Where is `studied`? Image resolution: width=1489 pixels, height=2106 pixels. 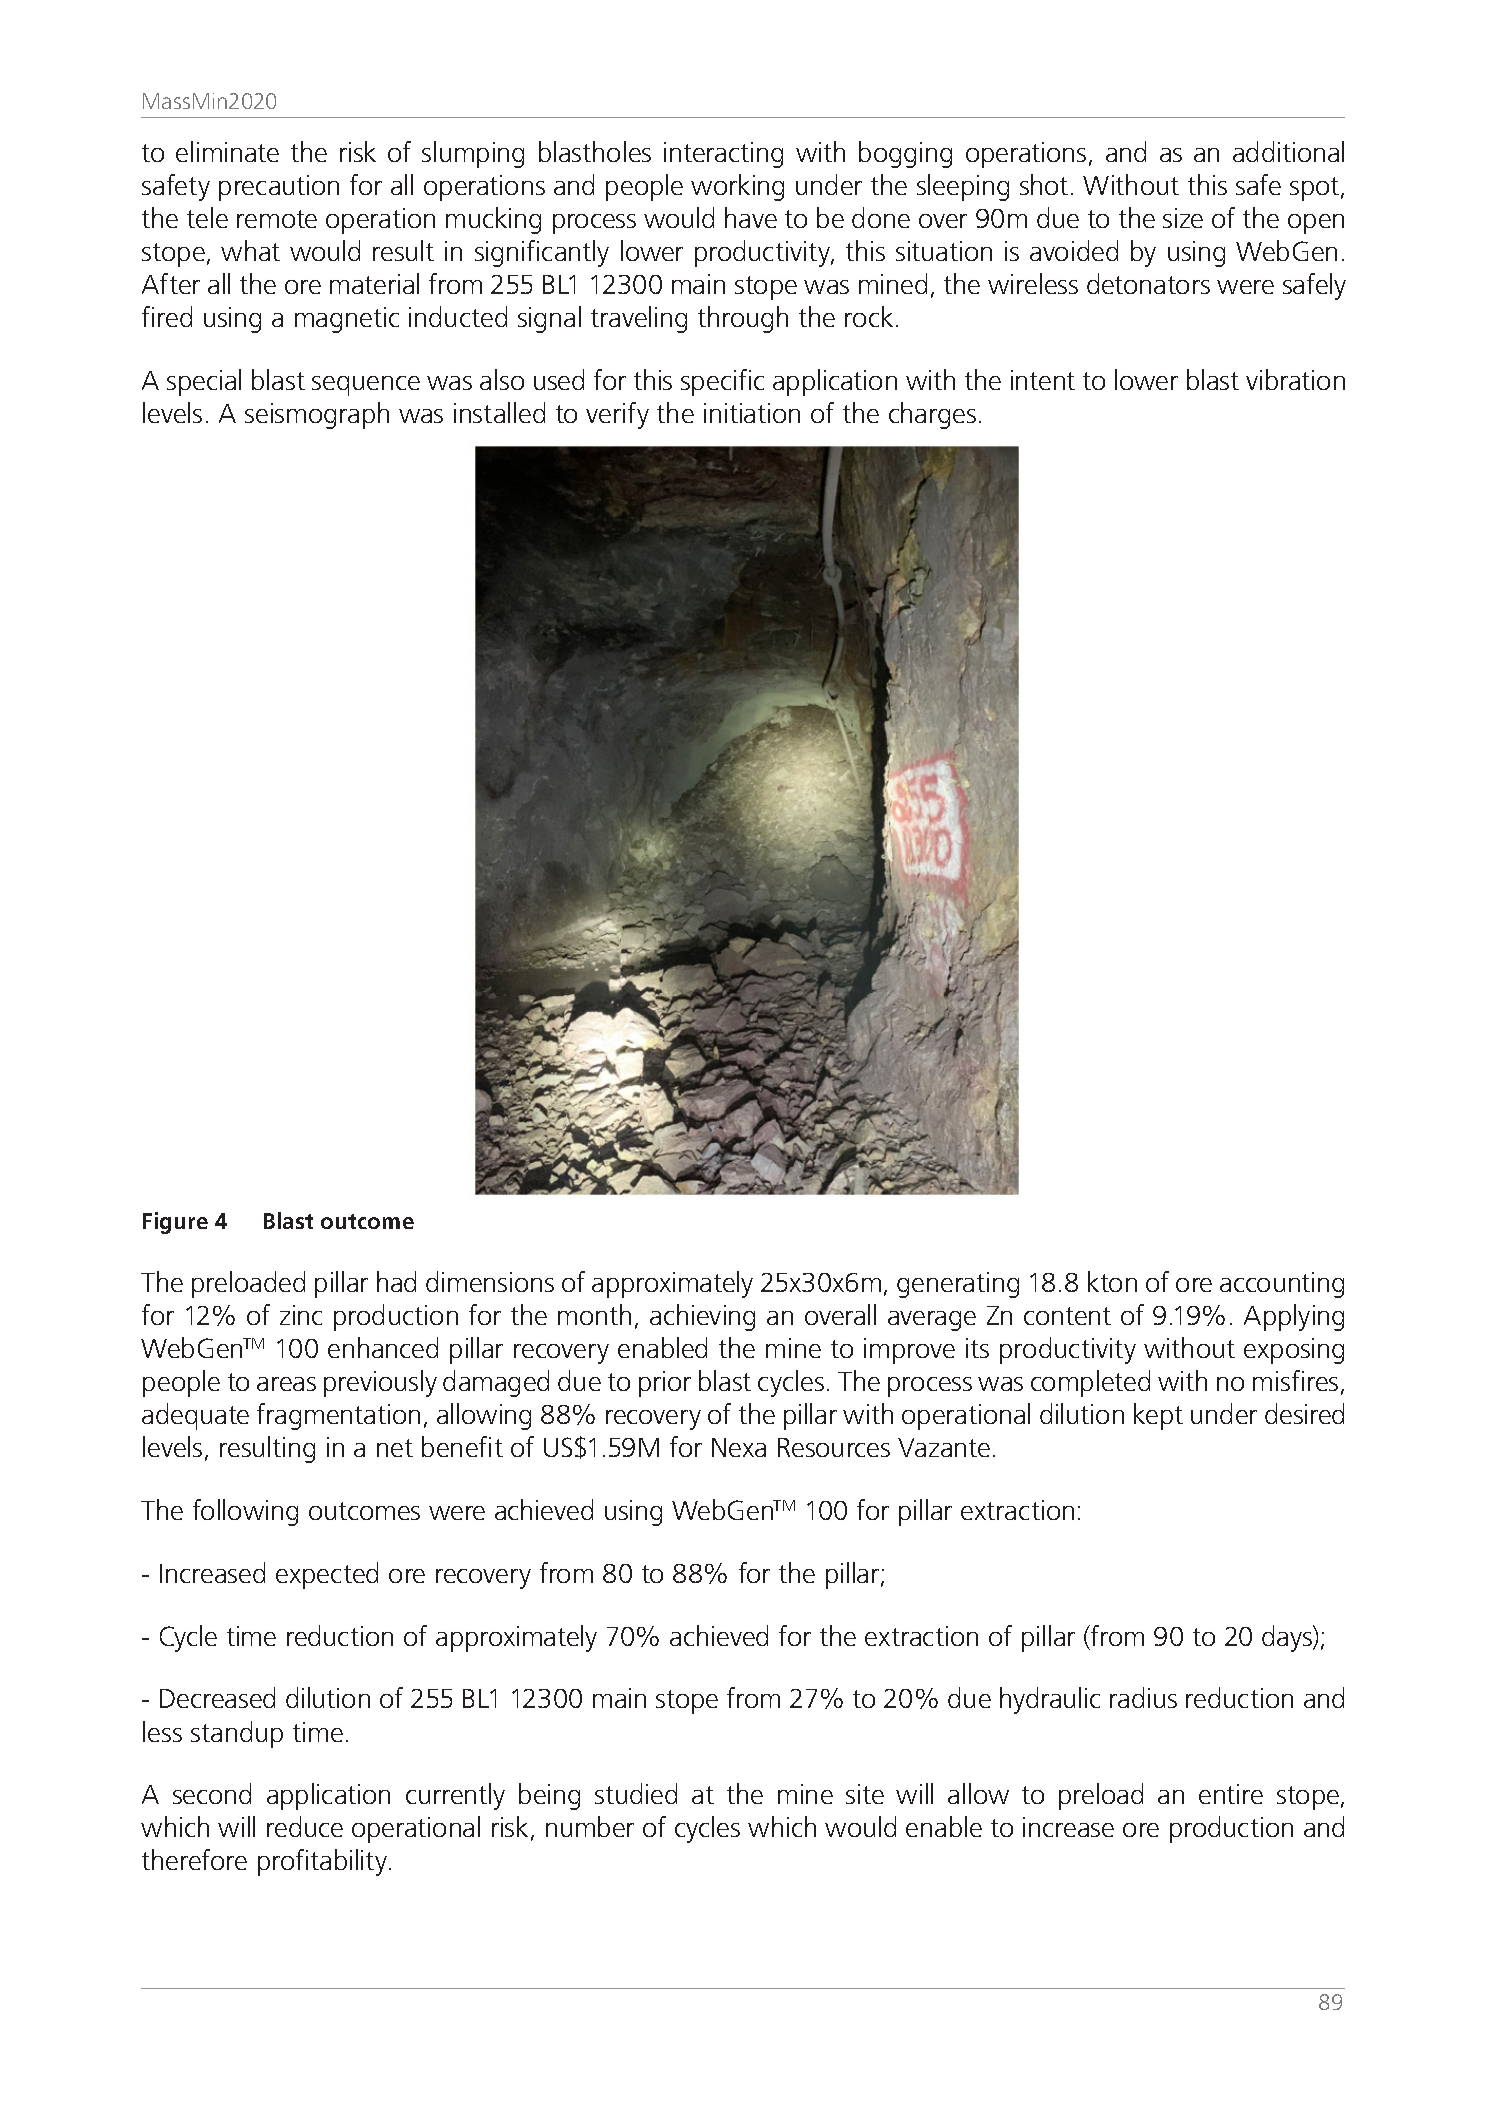 studied is located at coordinates (636, 1793).
